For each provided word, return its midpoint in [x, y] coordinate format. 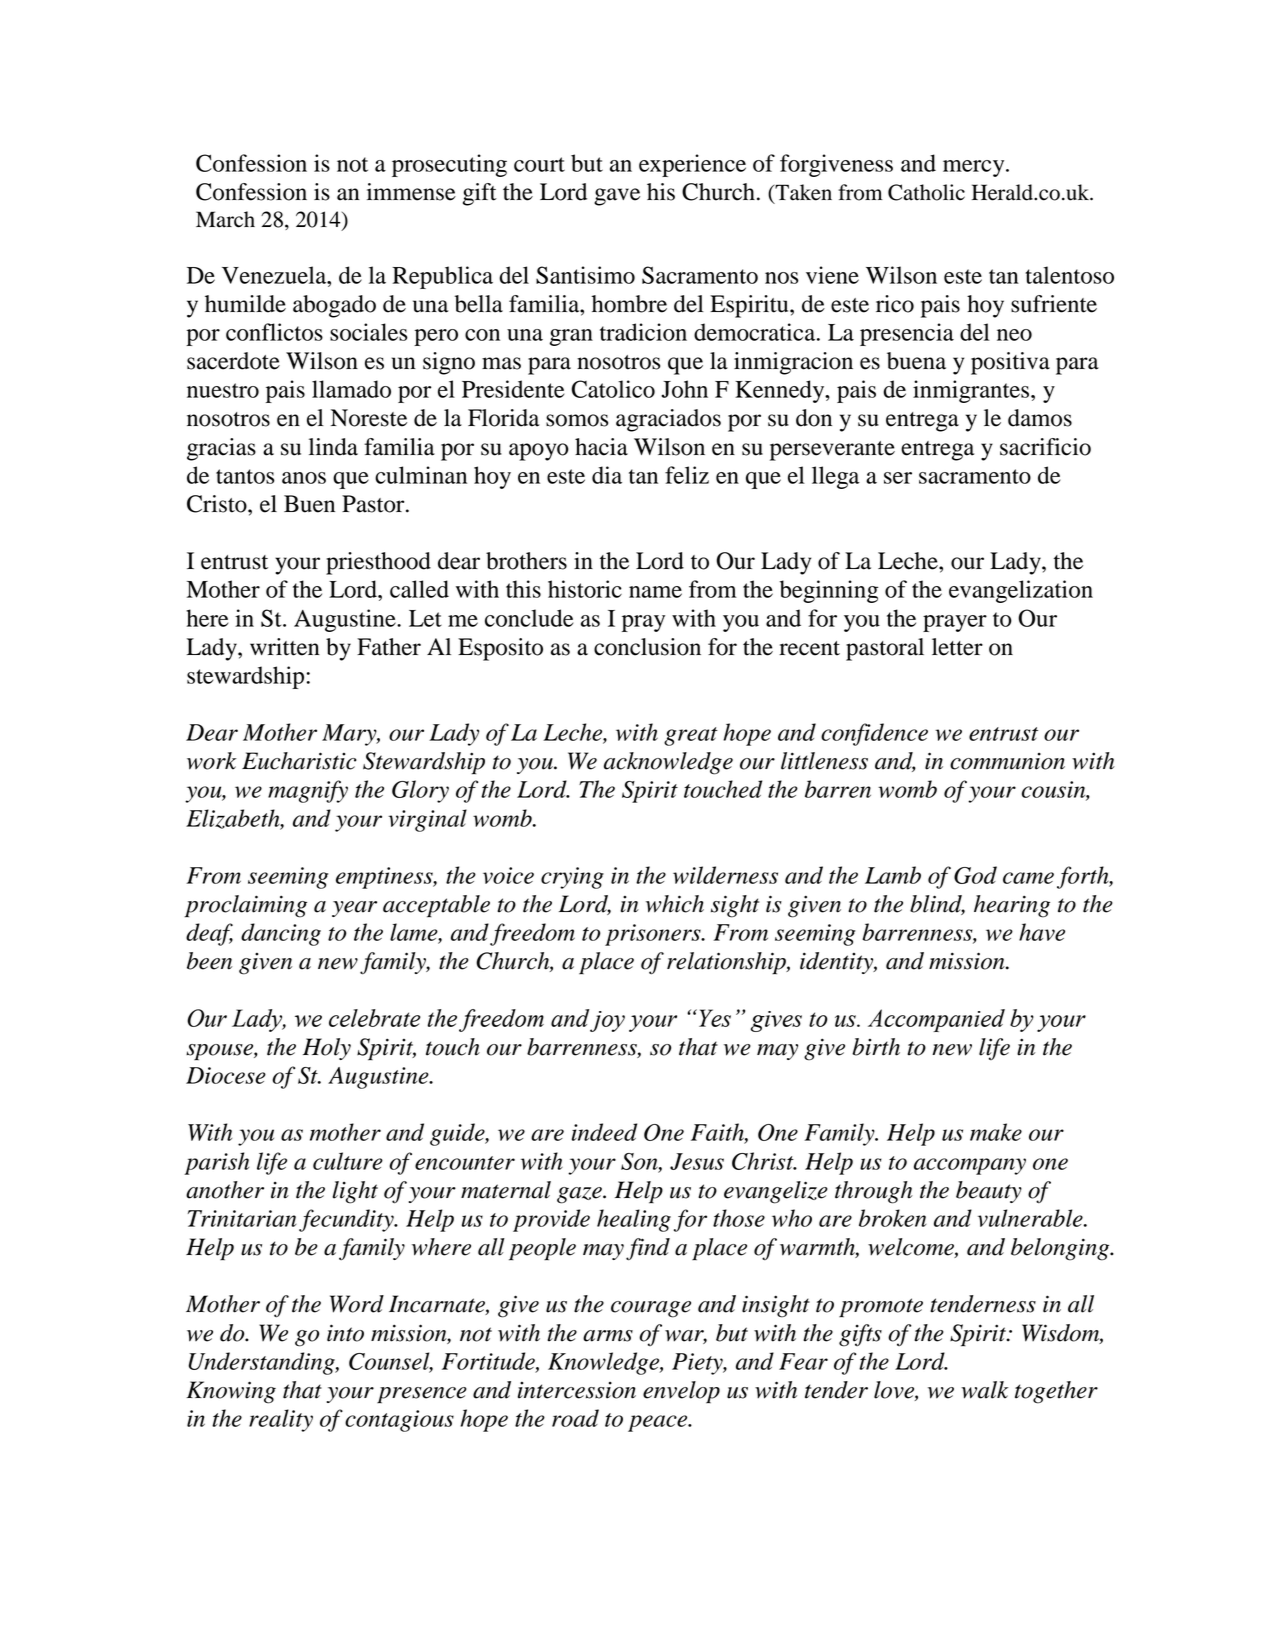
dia [607, 475]
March [225, 219]
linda [333, 447]
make [996, 1132]
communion [1007, 761]
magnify [308, 791]
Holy [327, 1049]
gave [617, 197]
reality [281, 1420]
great [691, 736]
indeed [604, 1132]
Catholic [926, 192]
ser [898, 478]
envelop [681, 1392]
